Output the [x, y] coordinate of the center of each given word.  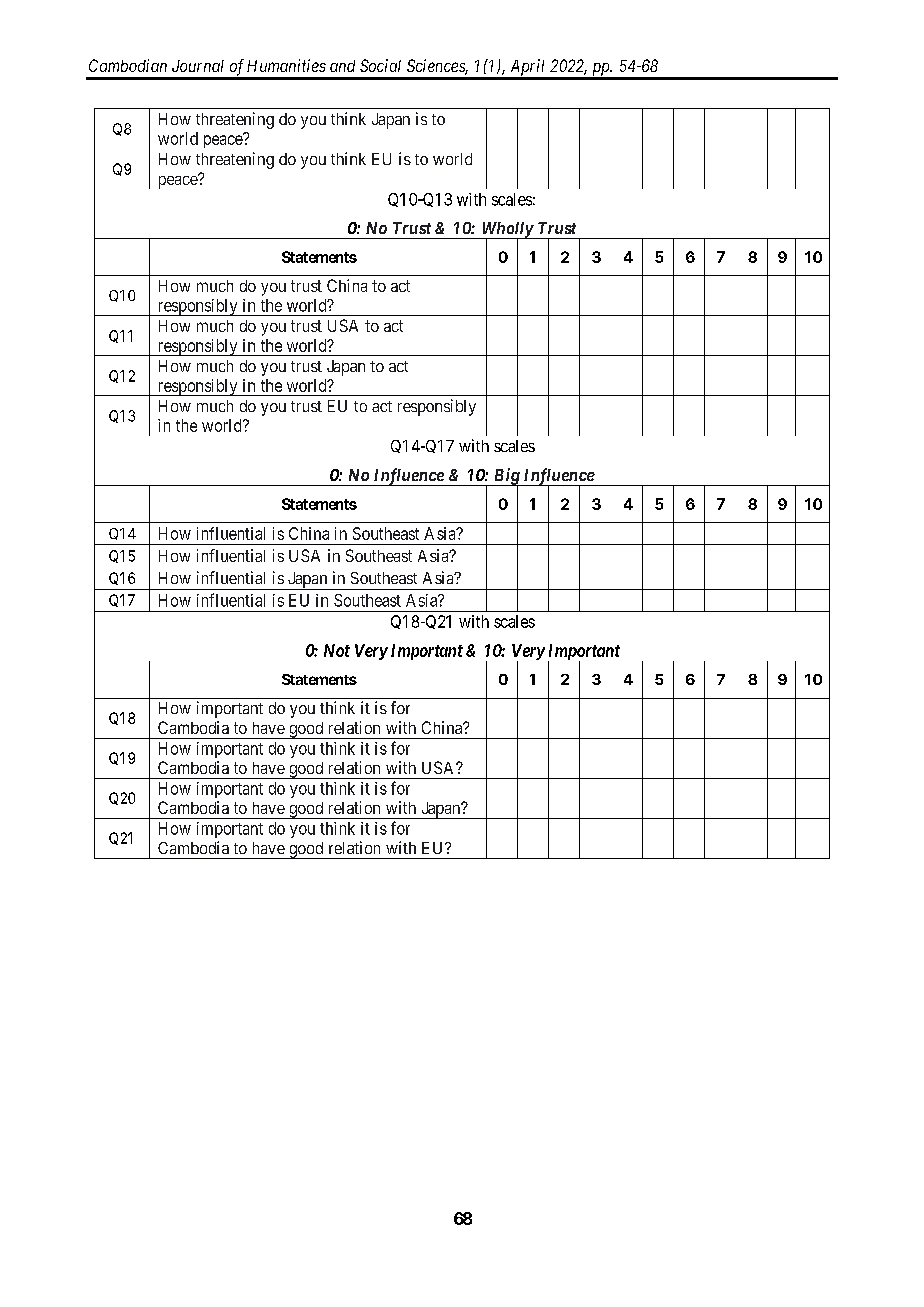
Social [380, 65]
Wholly [507, 231]
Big [506, 477]
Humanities [286, 65]
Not [337, 650]
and [342, 66]
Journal [198, 66]
